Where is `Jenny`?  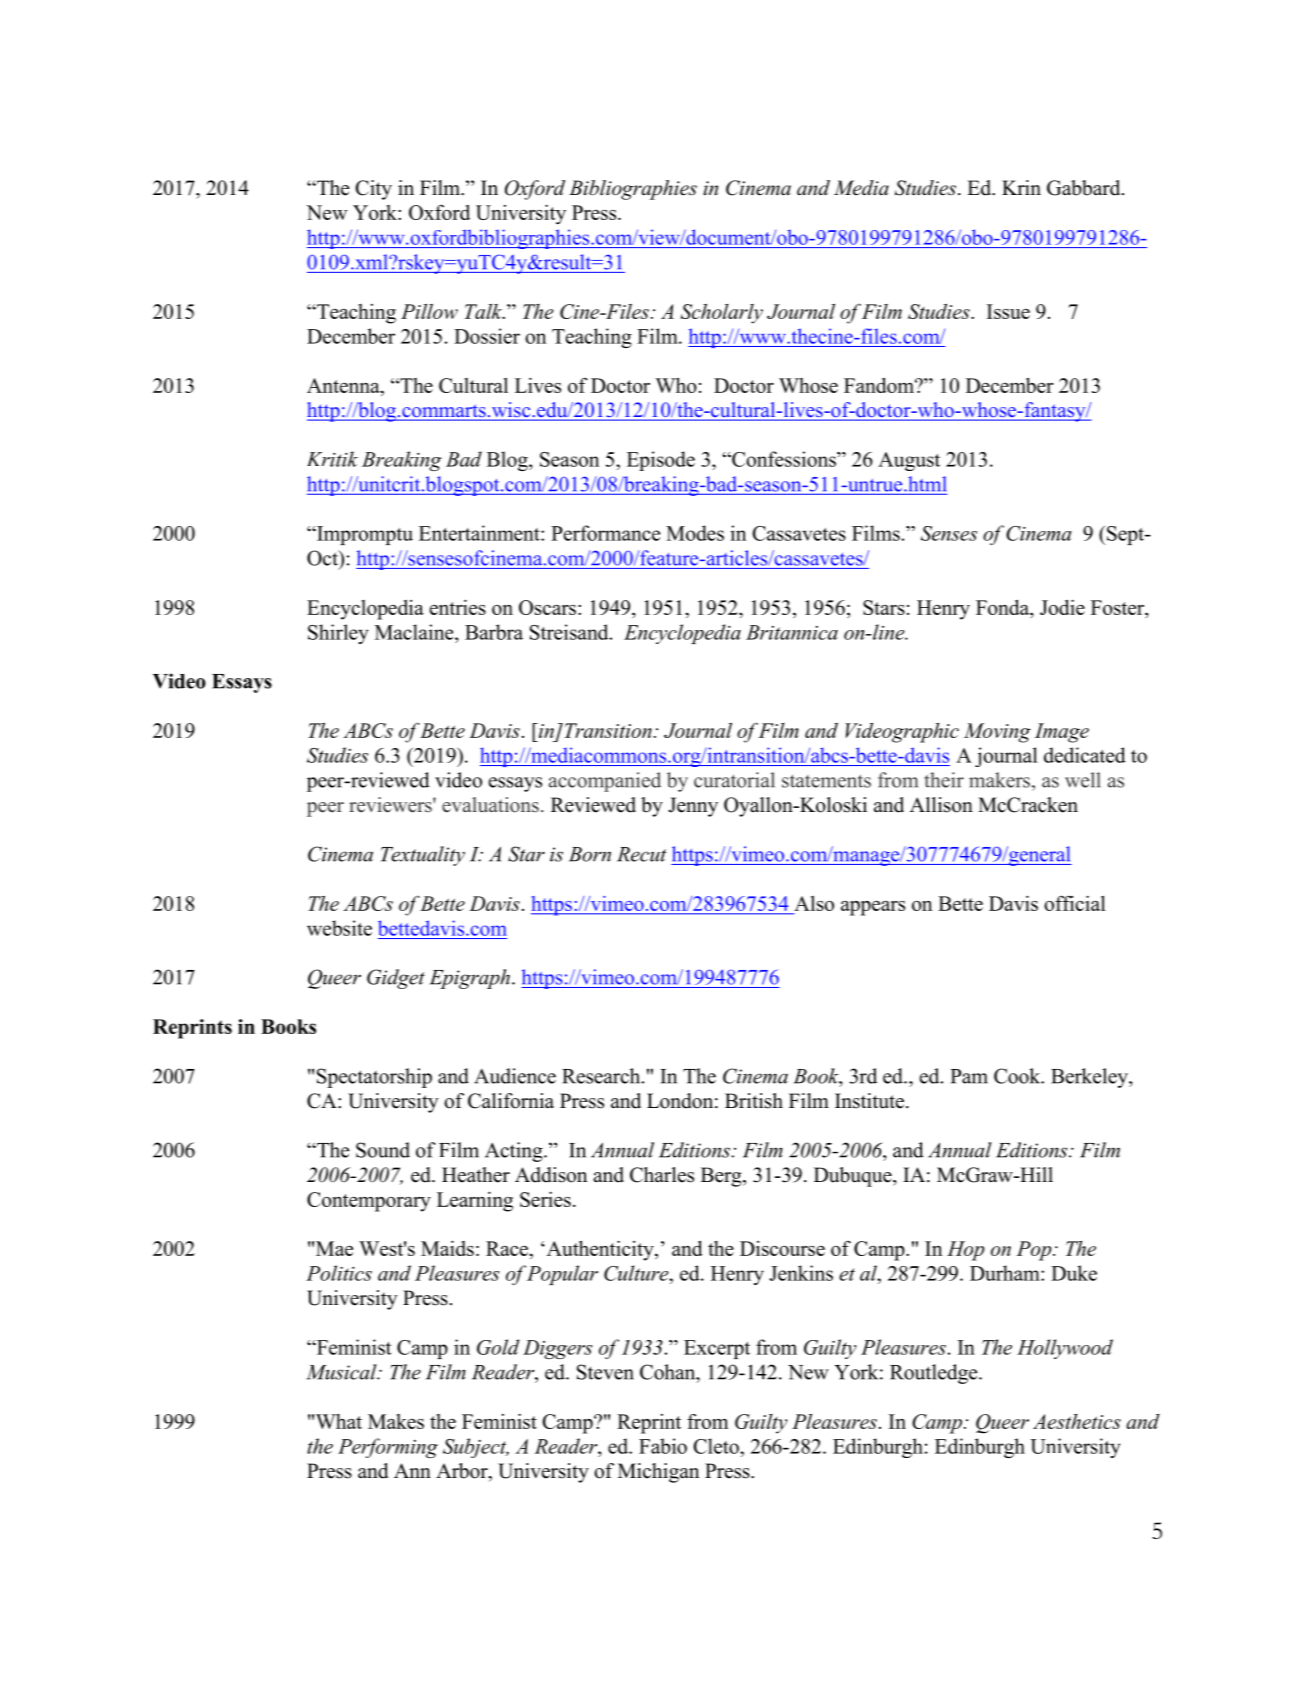 Jenny is located at coordinates (693, 807).
